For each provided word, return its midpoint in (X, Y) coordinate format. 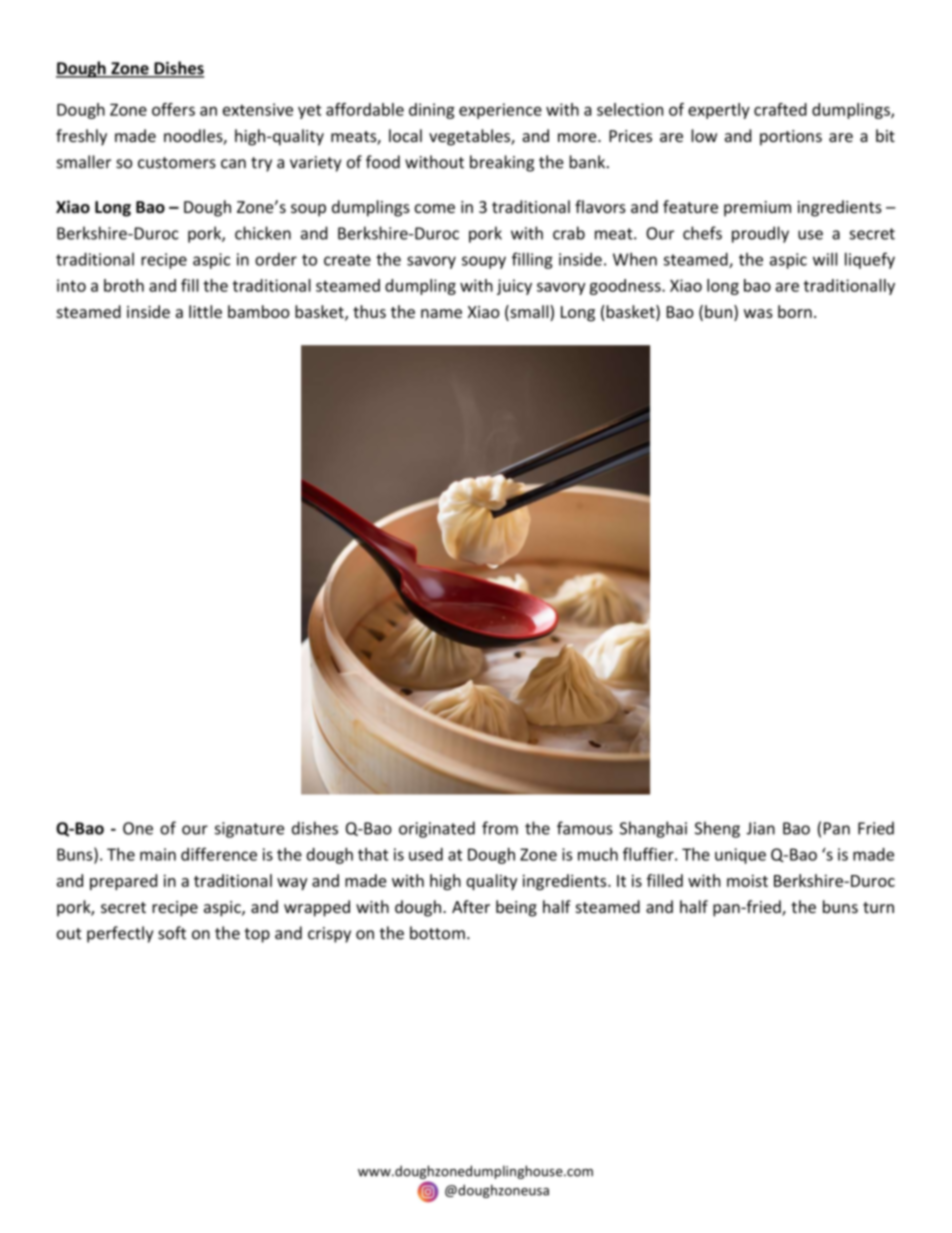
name (441, 313)
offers (173, 109)
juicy (514, 287)
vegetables (470, 137)
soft (172, 933)
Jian (760, 828)
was (758, 313)
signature (249, 830)
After (471, 906)
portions (791, 138)
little (205, 311)
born (795, 311)
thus (369, 311)
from (500, 828)
